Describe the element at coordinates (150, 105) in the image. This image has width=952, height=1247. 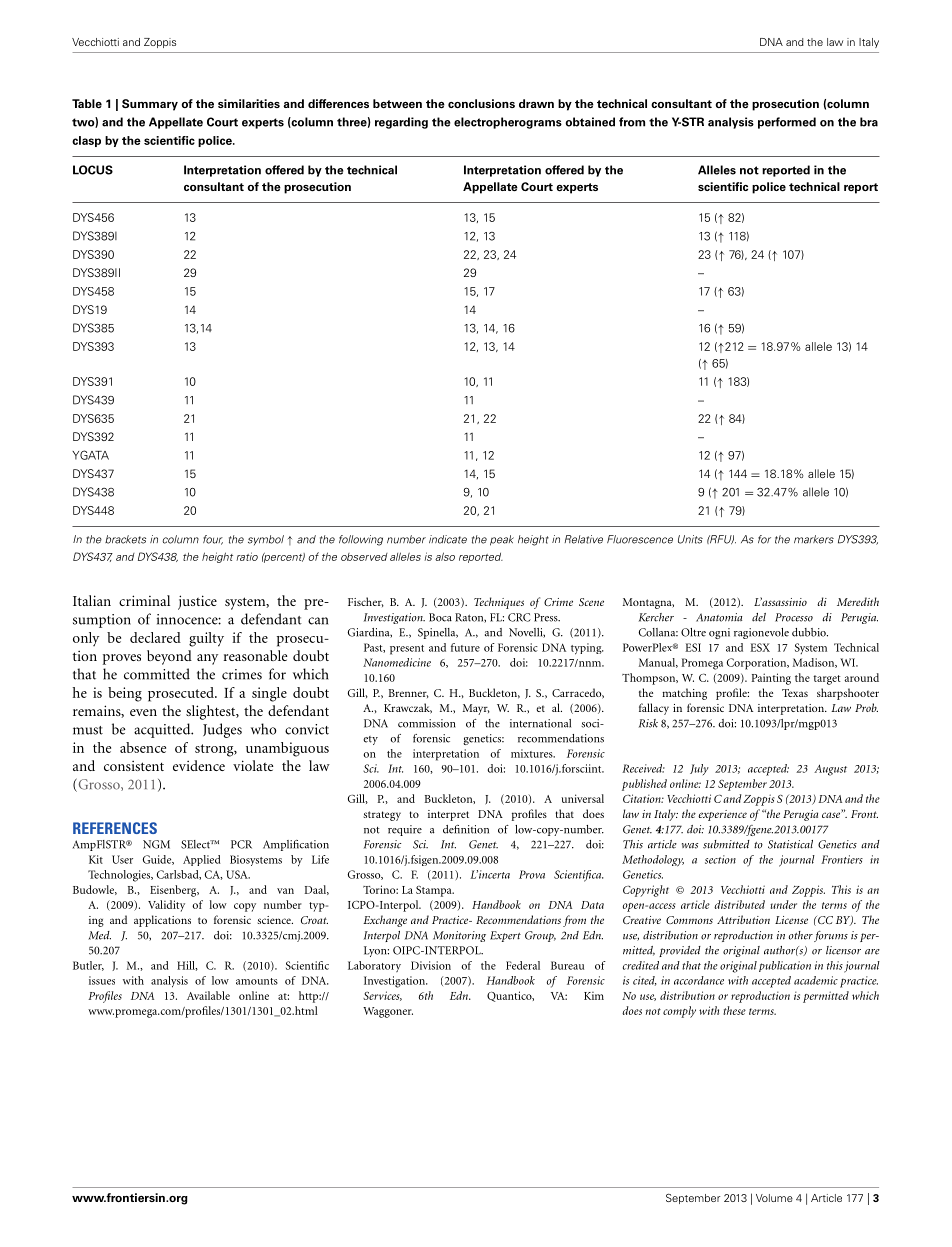
I see `Summary` at that location.
